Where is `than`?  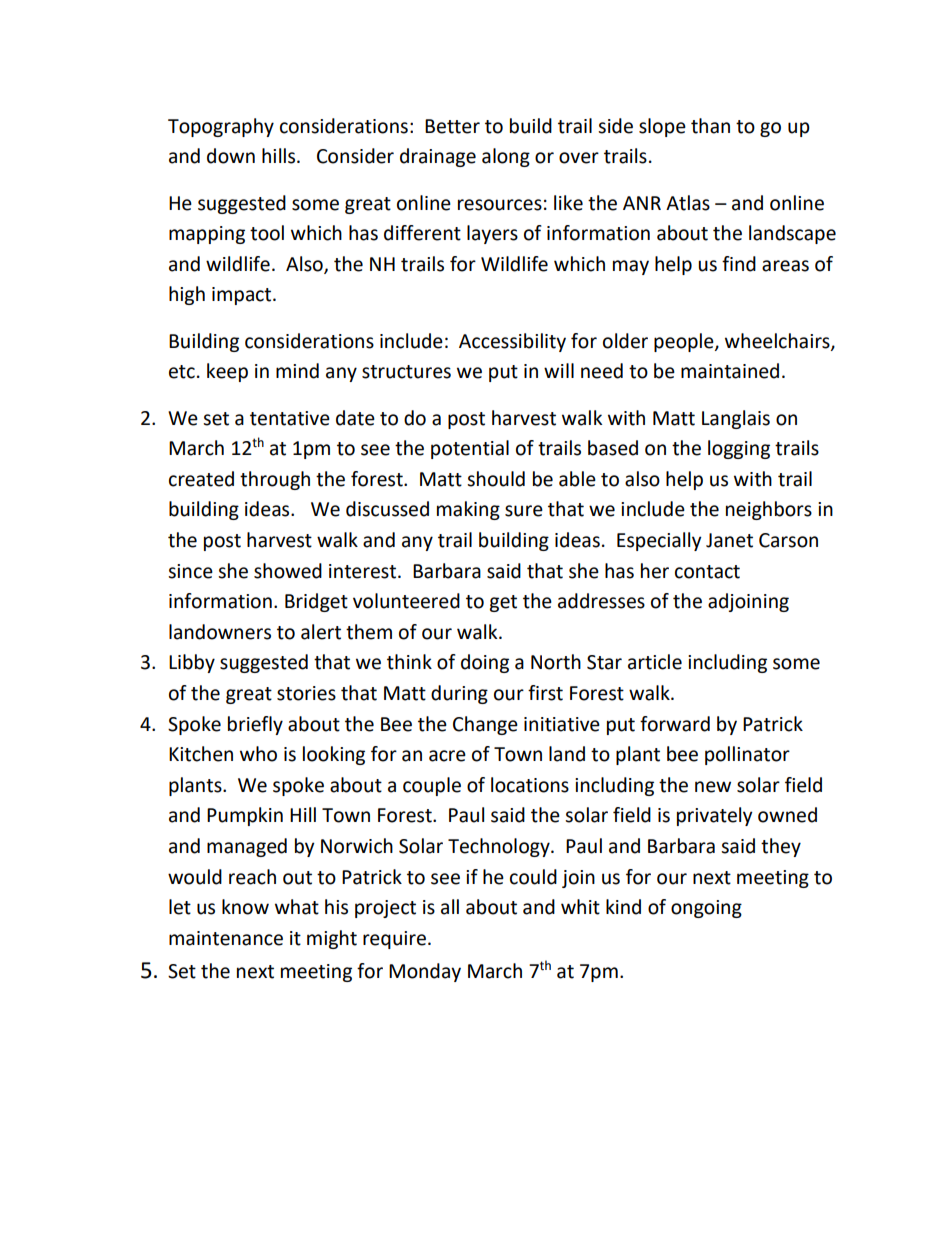
than is located at coordinates (710, 126).
